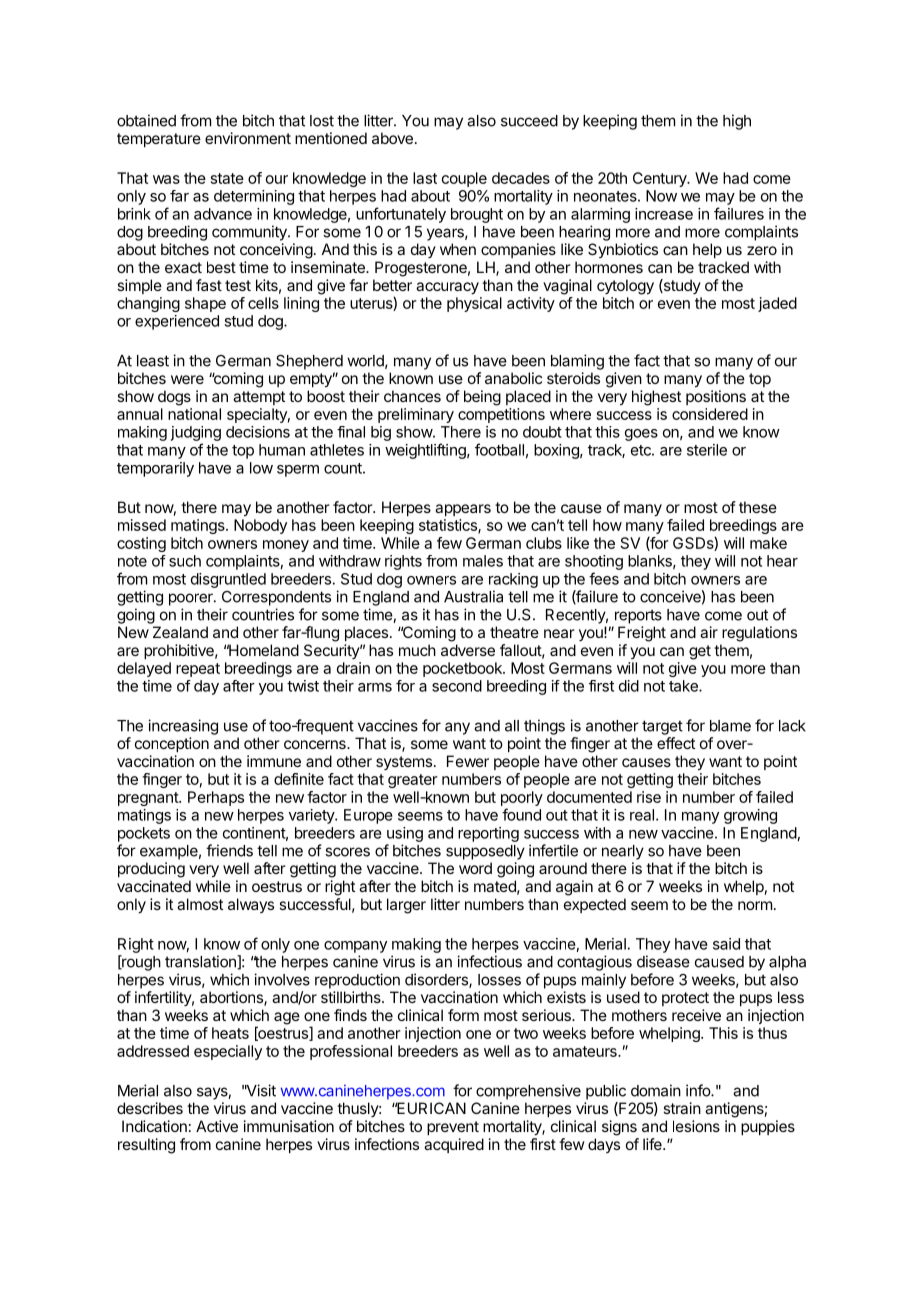 This document has width=924, height=1308. Describe the element at coordinates (464, 179) in the document. I see `couple` at that location.
